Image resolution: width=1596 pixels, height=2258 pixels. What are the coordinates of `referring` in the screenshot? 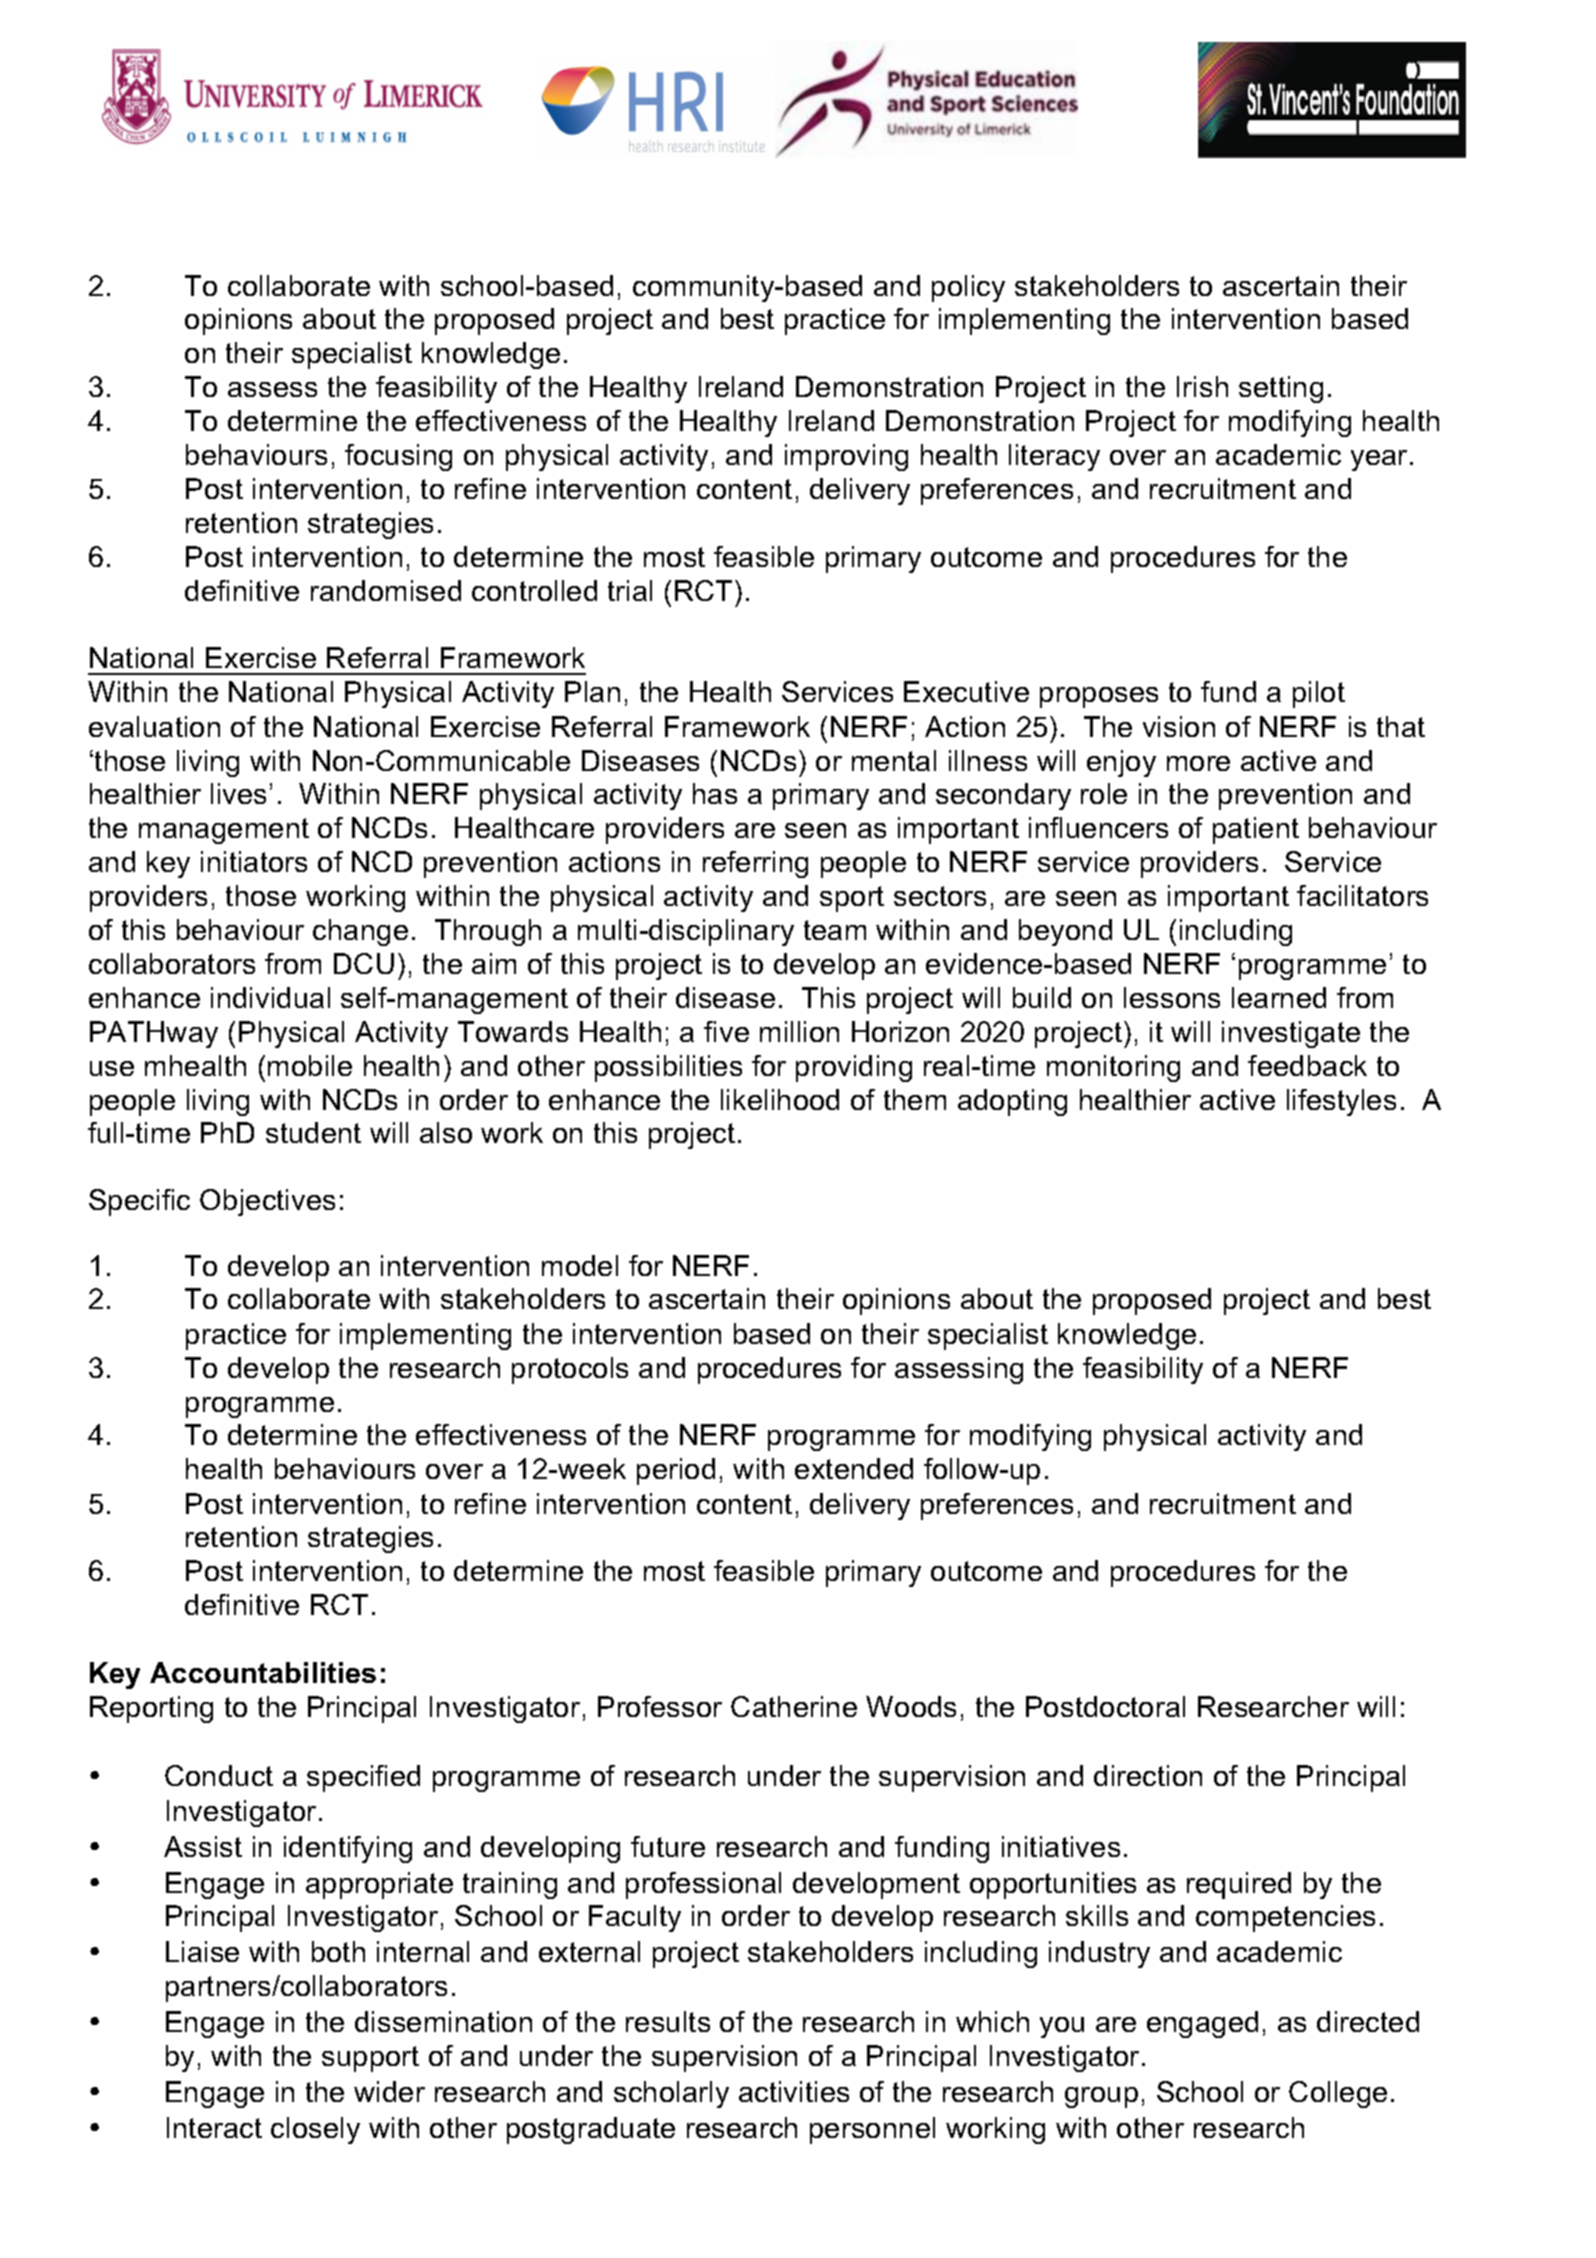 It's located at (755, 864).
